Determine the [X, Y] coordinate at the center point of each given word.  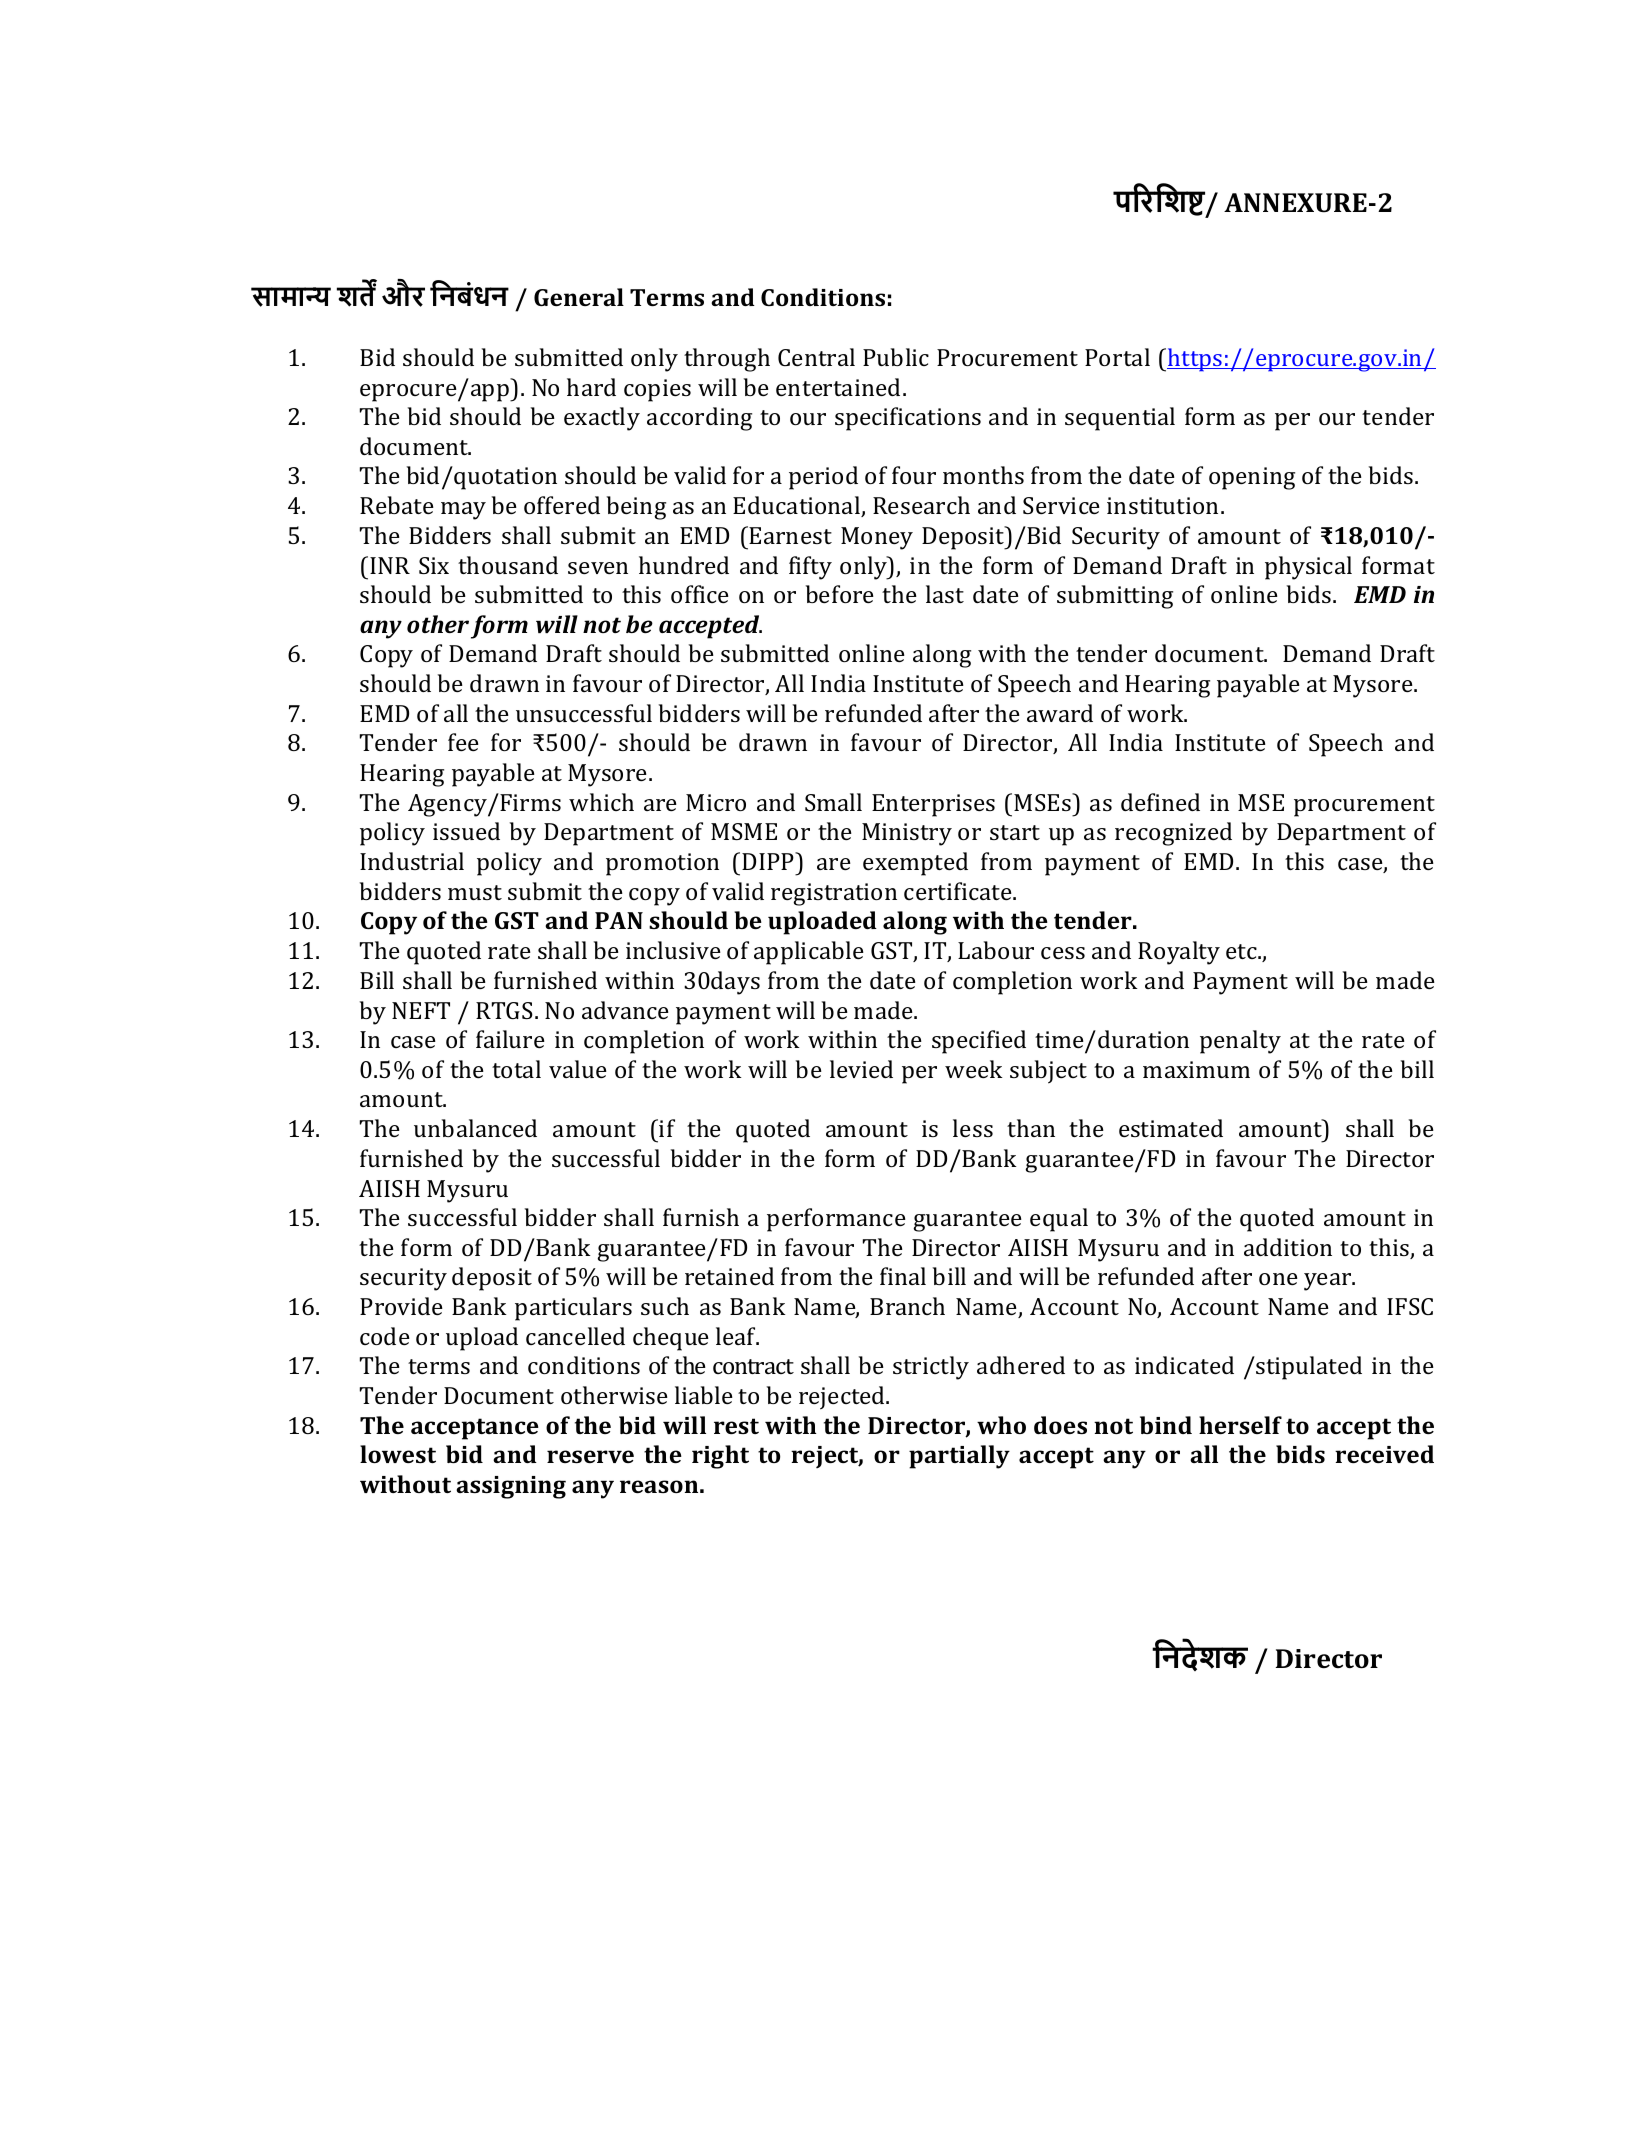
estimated [1171, 1128]
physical [1308, 568]
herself [1240, 1425]
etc [1242, 951]
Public [896, 357]
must [475, 892]
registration [834, 894]
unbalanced [475, 1128]
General [579, 297]
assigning [511, 1487]
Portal [1117, 357]
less [973, 1128]
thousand [508, 565]
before [840, 594]
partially [959, 1457]
